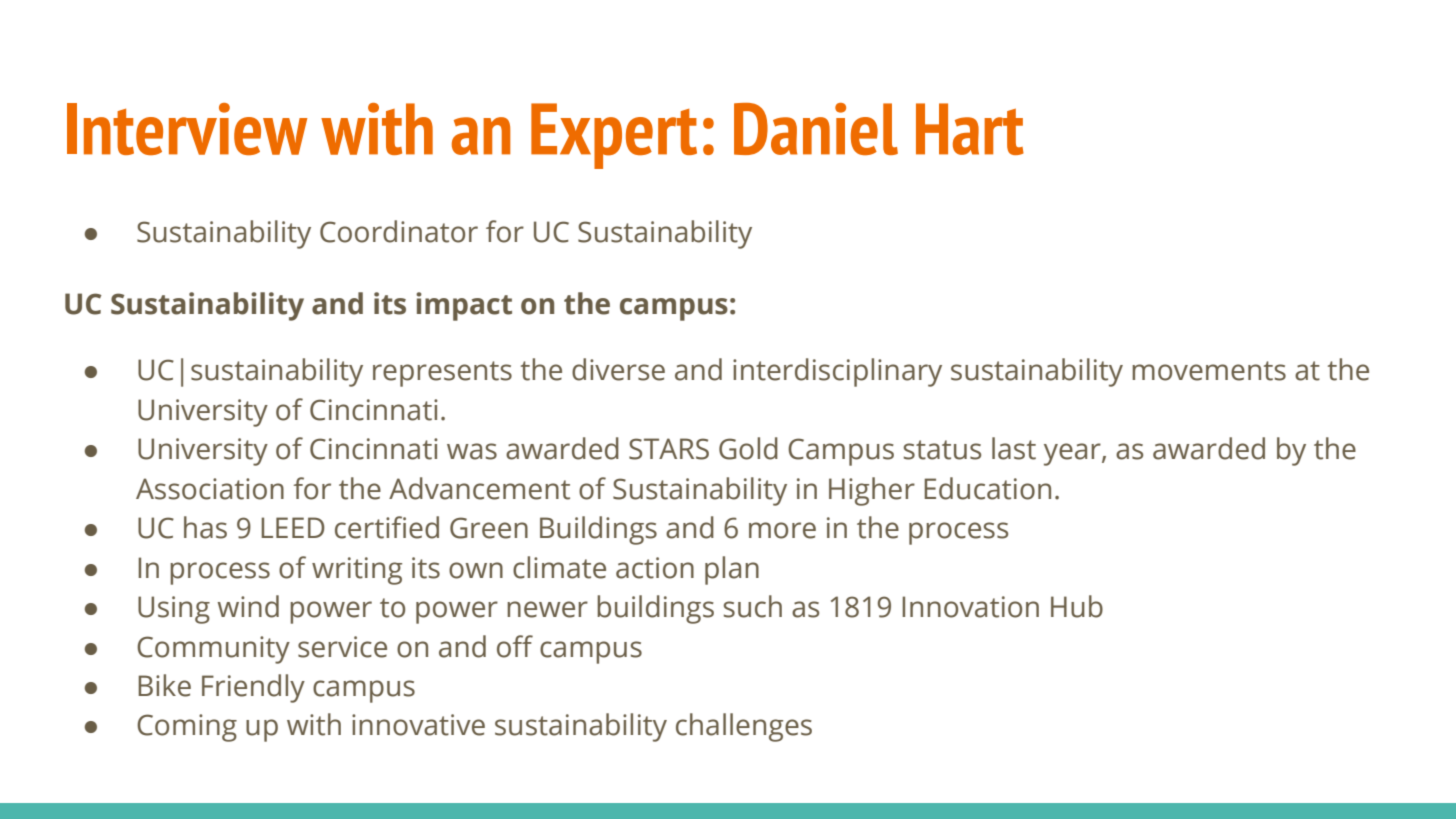 Image resolution: width=1456 pixels, height=819 pixels. What do you see at coordinates (1073, 454) in the screenshot?
I see `year` at bounding box center [1073, 454].
